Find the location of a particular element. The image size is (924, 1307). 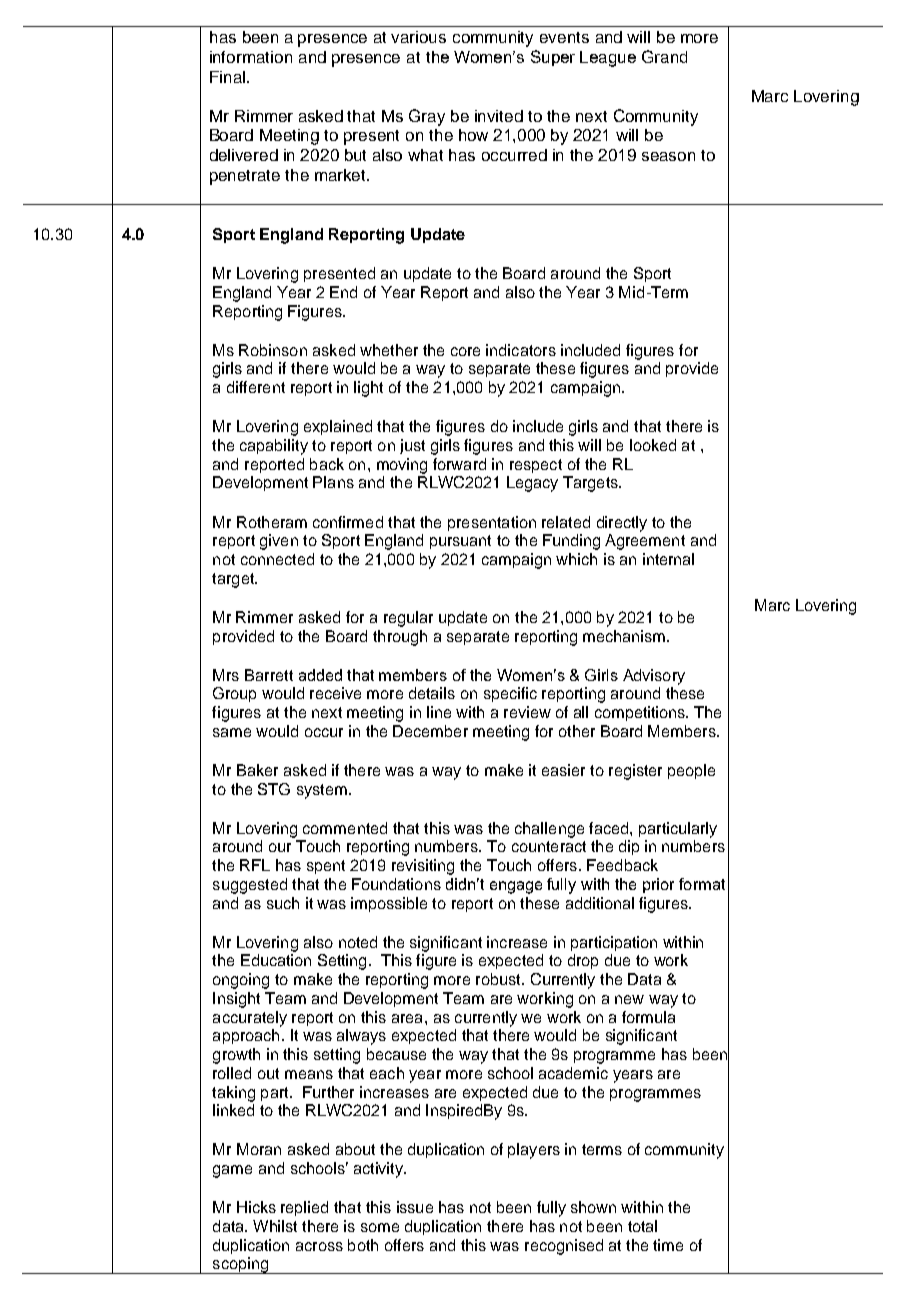

Gray is located at coordinates (427, 117).
